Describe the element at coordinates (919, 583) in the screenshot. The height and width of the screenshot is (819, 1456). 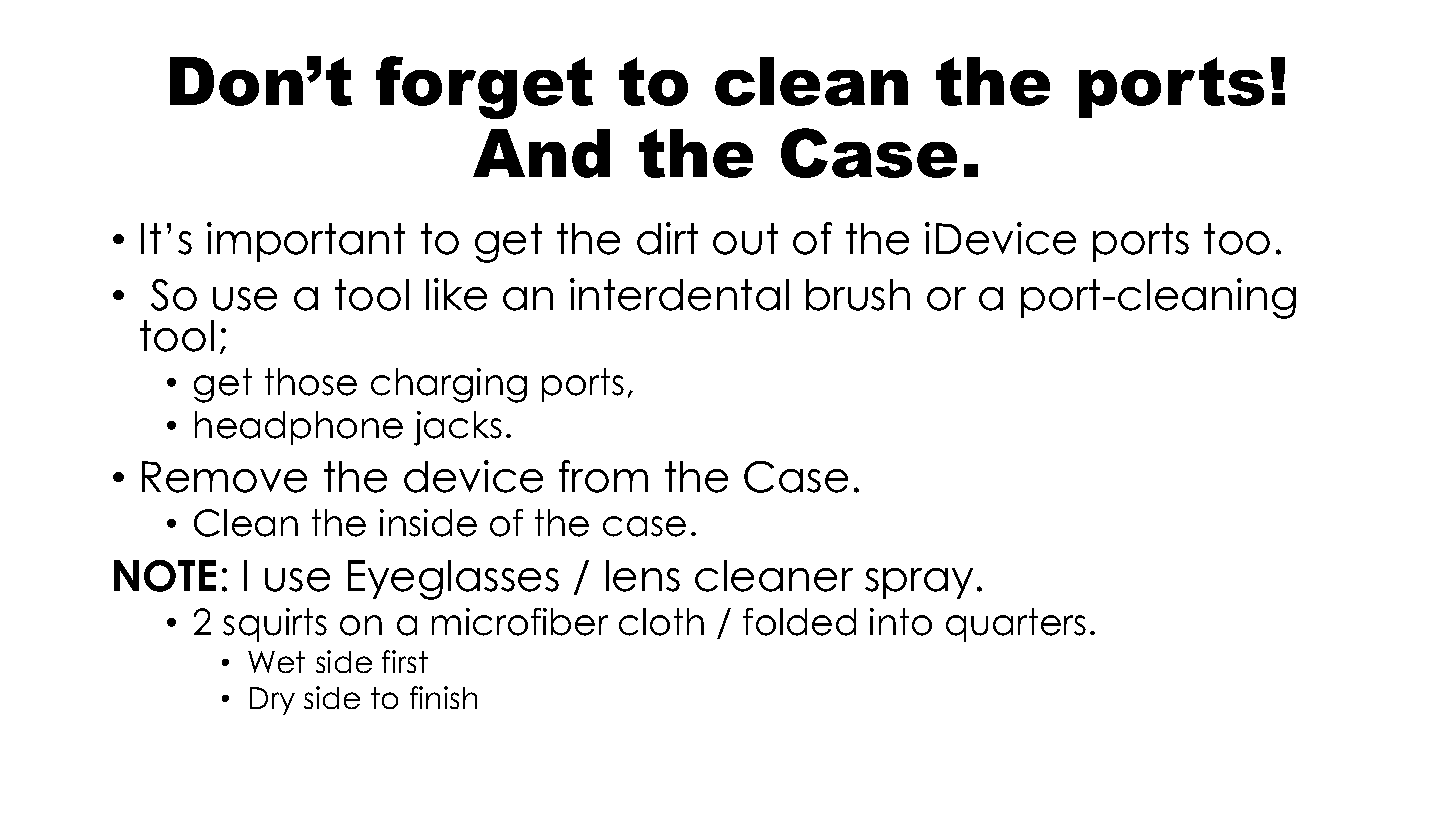
I see `spray` at that location.
